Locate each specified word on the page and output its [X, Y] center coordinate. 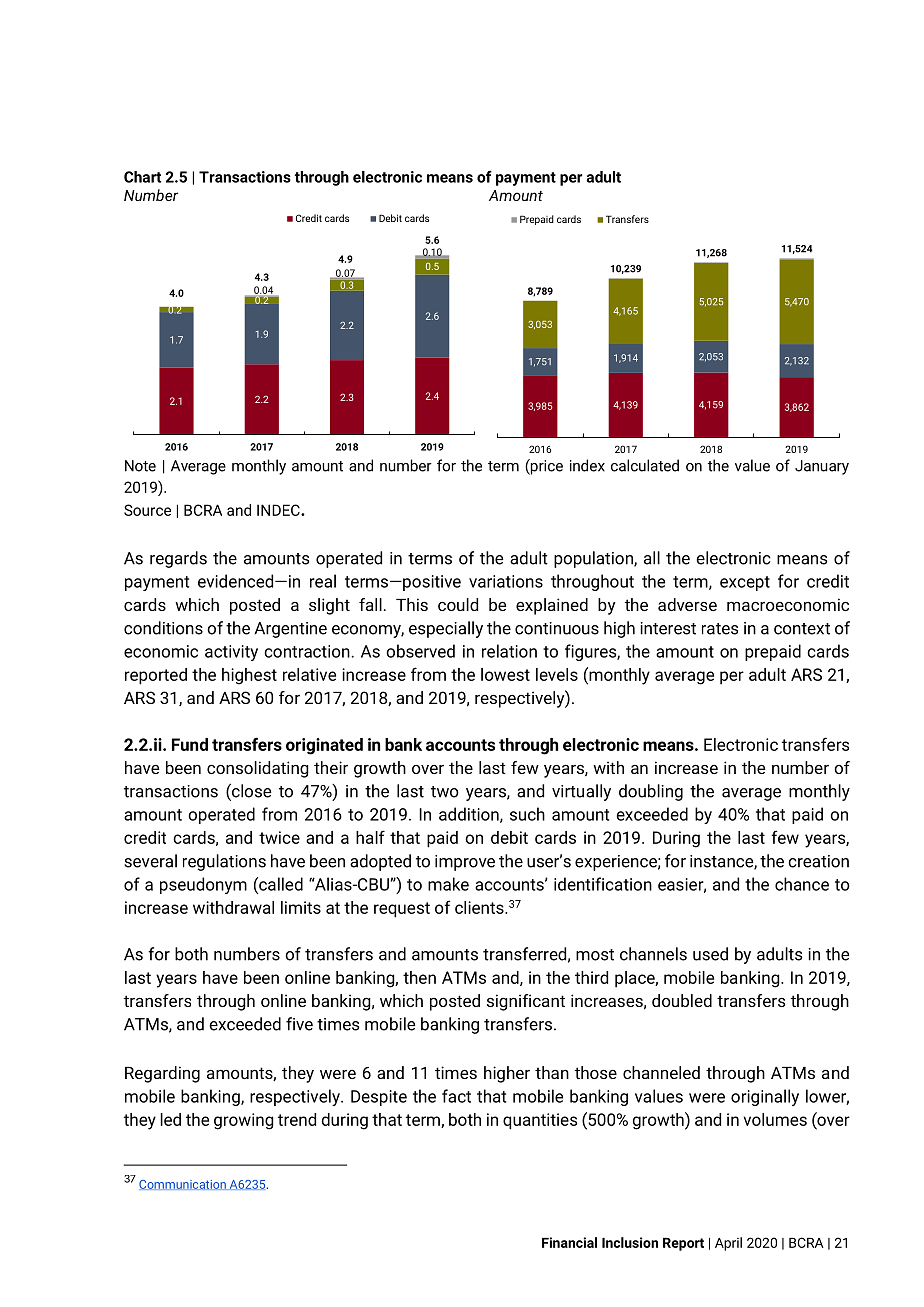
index [587, 465]
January [822, 467]
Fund [190, 744]
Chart [142, 177]
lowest [505, 674]
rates [720, 629]
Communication [183, 1185]
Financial [569, 1242]
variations [506, 581]
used [710, 954]
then [419, 977]
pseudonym [203, 885]
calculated [645, 465]
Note [140, 466]
